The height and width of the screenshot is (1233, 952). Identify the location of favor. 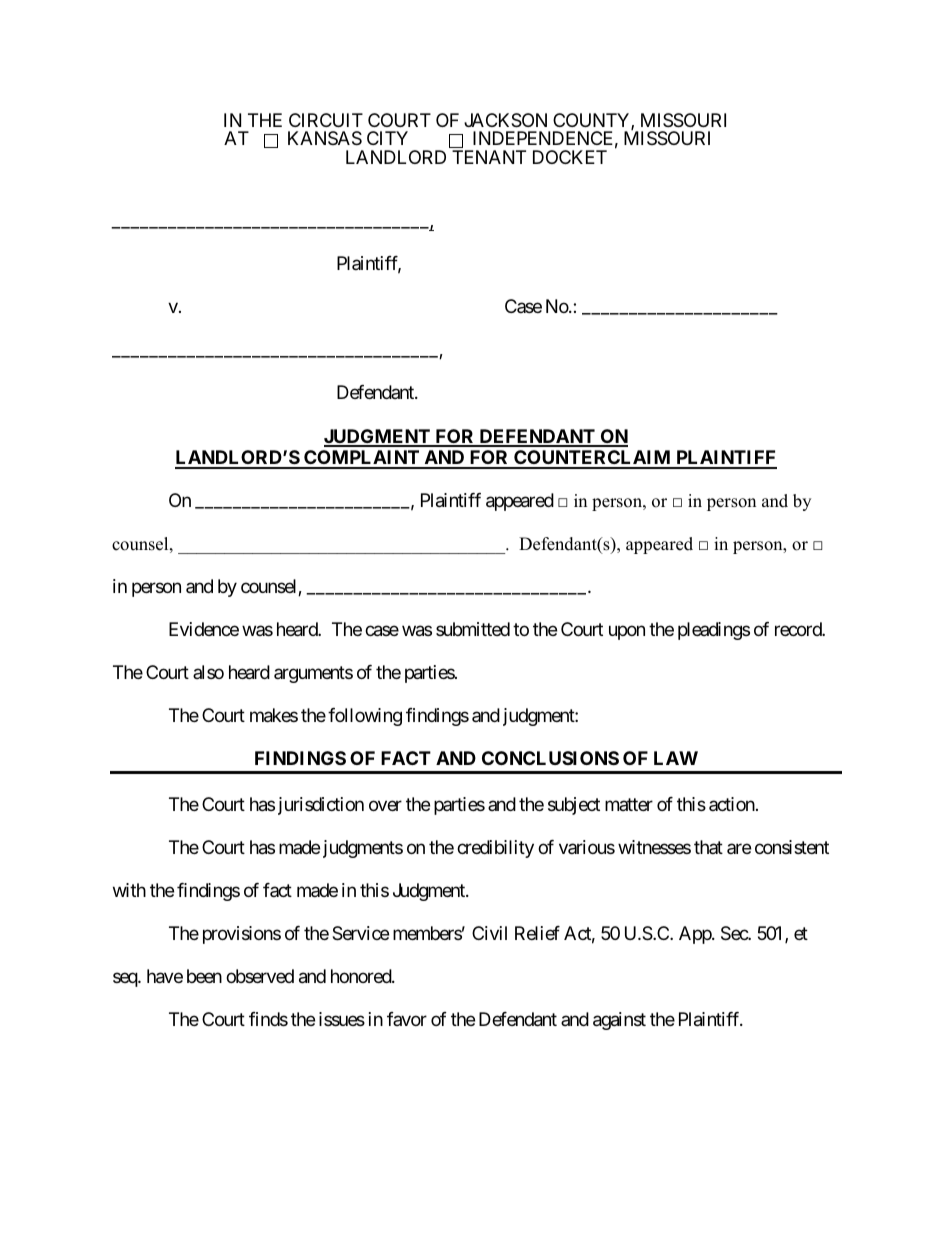
(407, 1019).
